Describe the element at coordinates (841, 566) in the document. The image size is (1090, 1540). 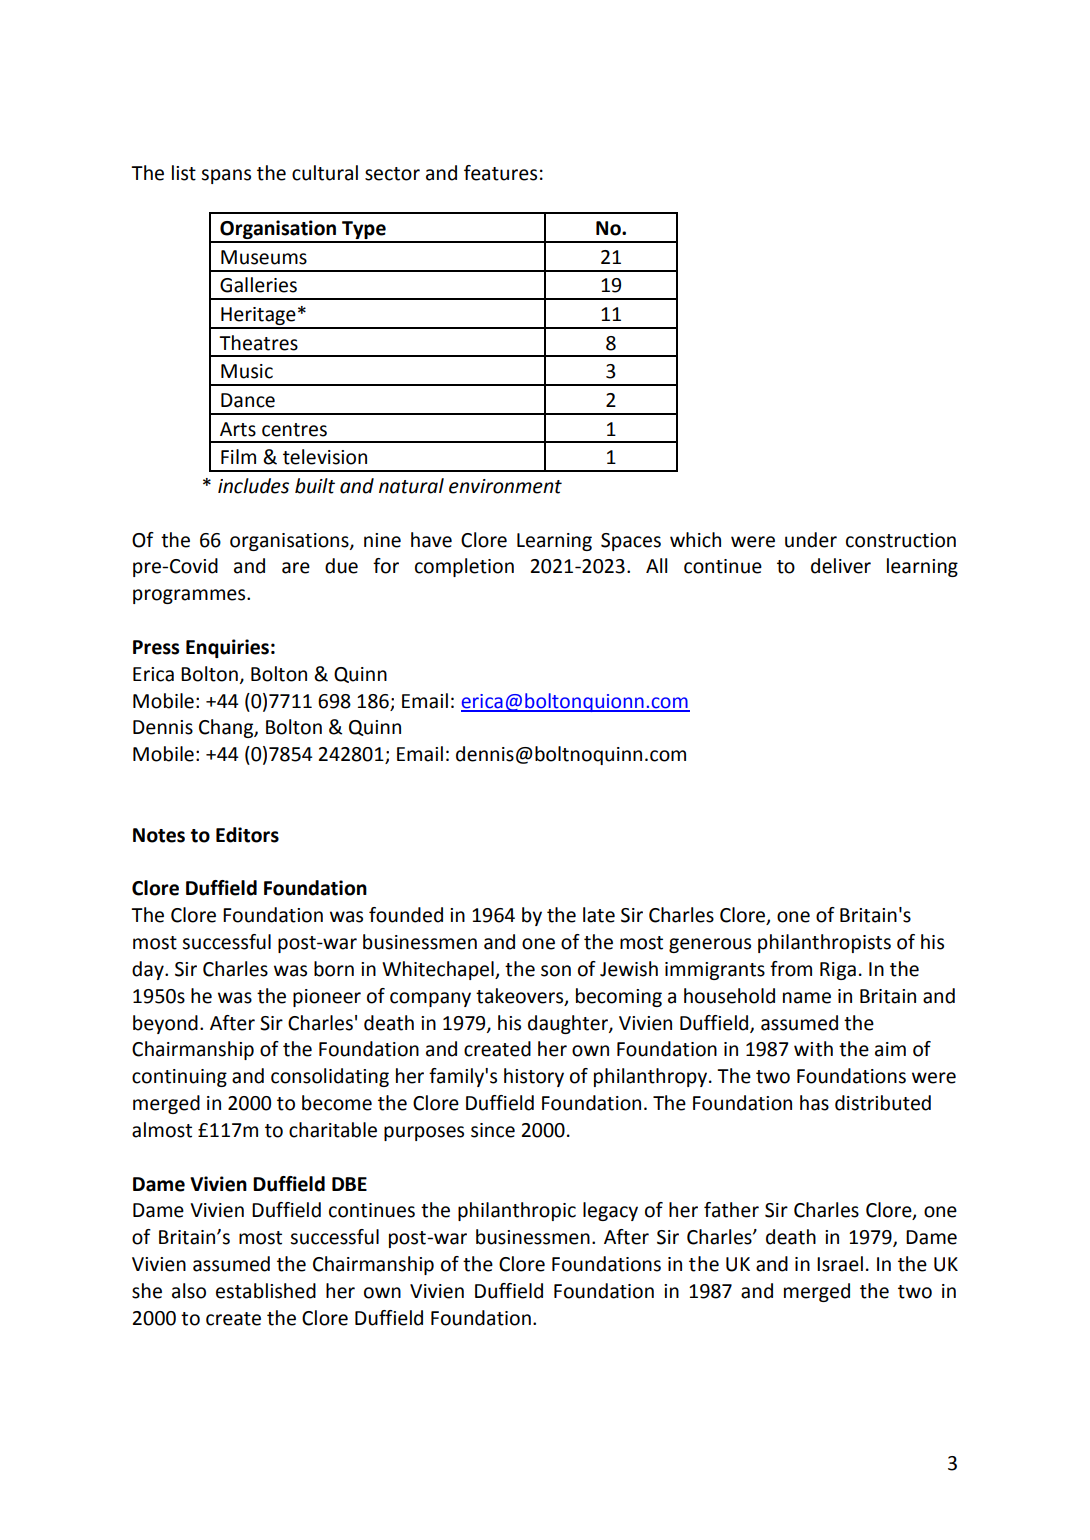
I see `deliver` at that location.
